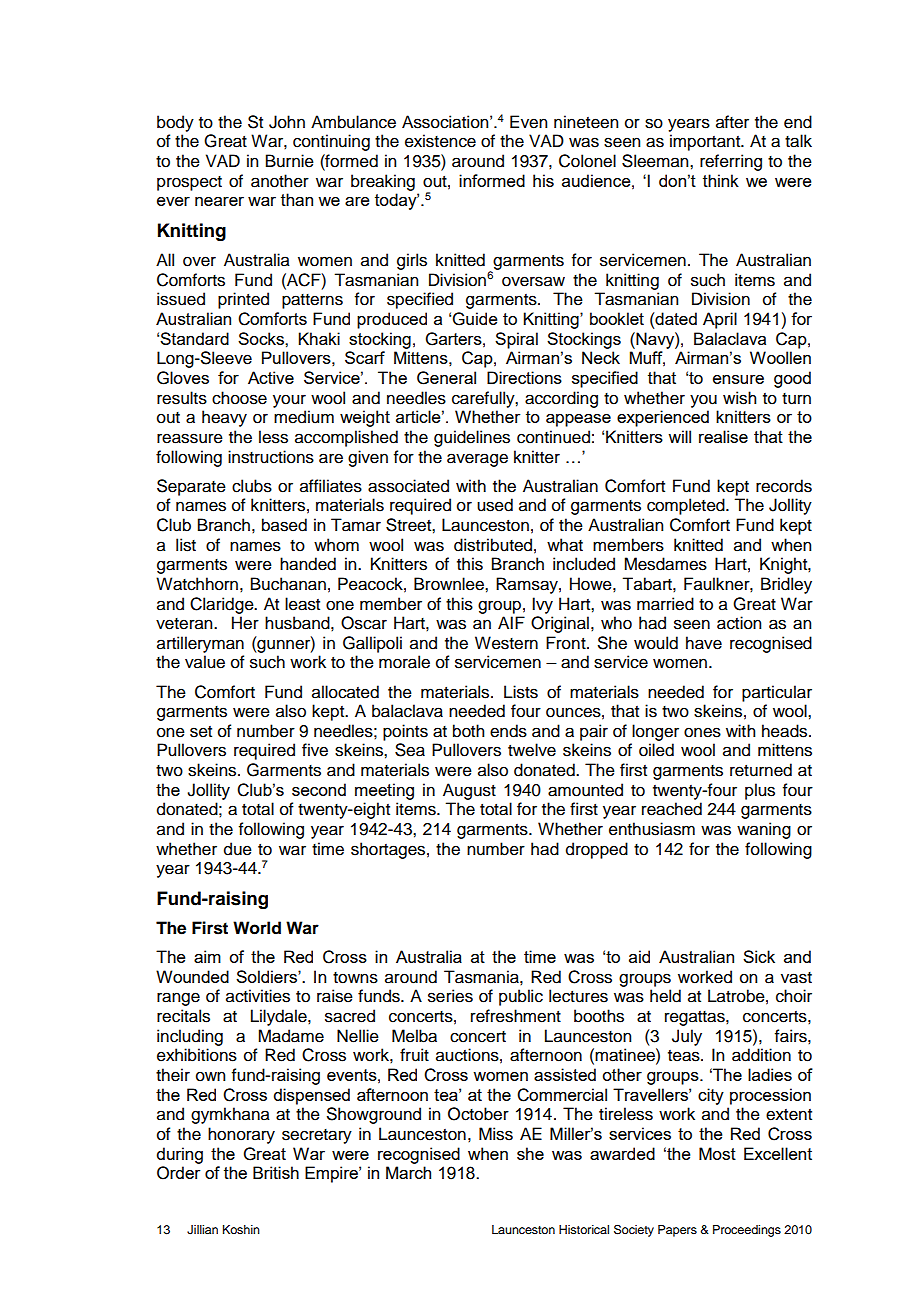  I want to click on referring, so click(731, 162).
